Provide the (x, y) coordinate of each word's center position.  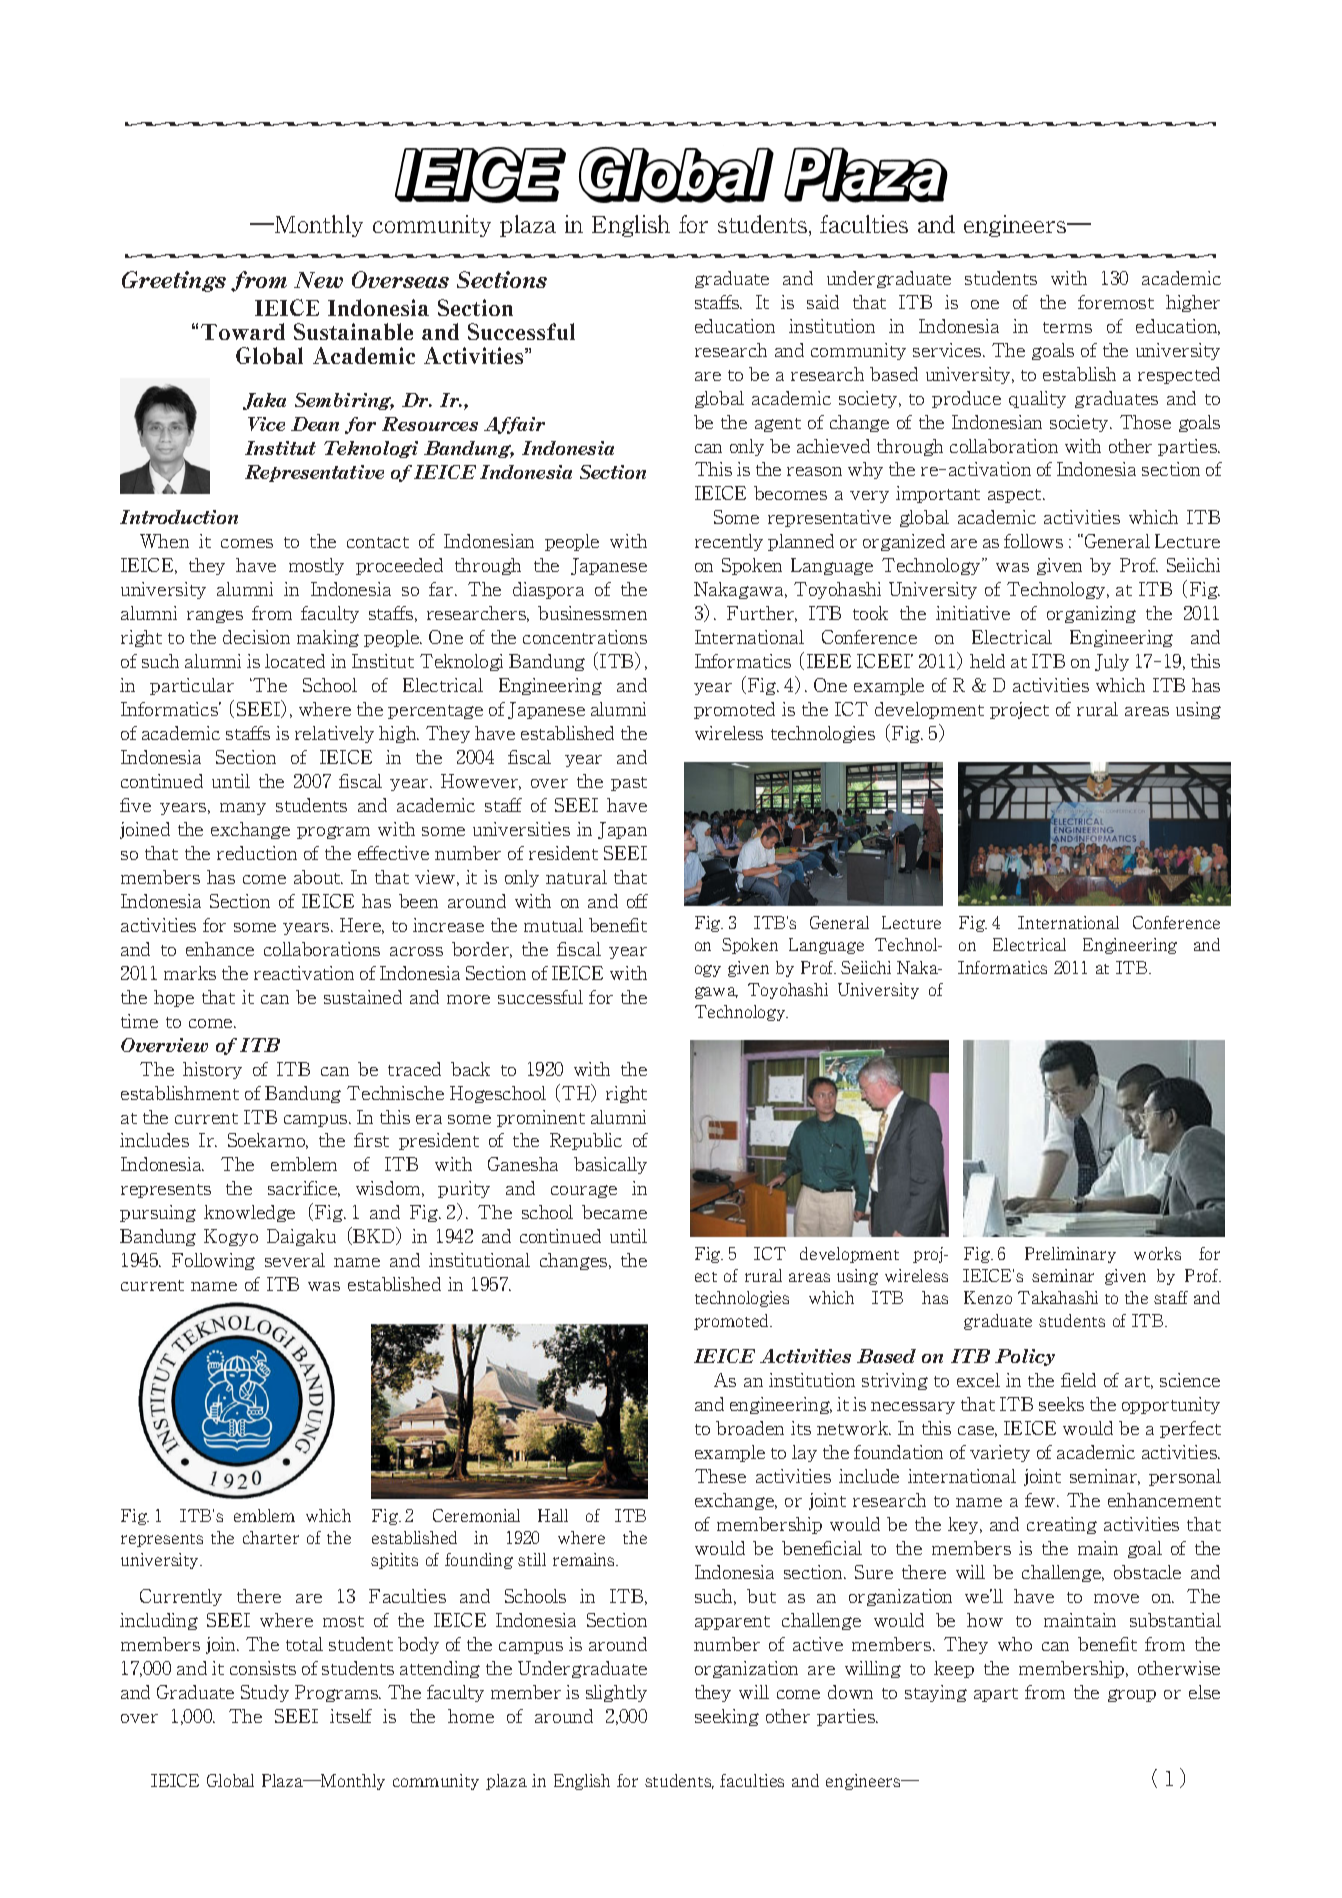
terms (1067, 327)
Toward (243, 331)
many (243, 809)
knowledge (249, 1213)
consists (263, 1668)
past (629, 784)
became (614, 1212)
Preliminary (1070, 1255)
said (823, 302)
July (1112, 662)
